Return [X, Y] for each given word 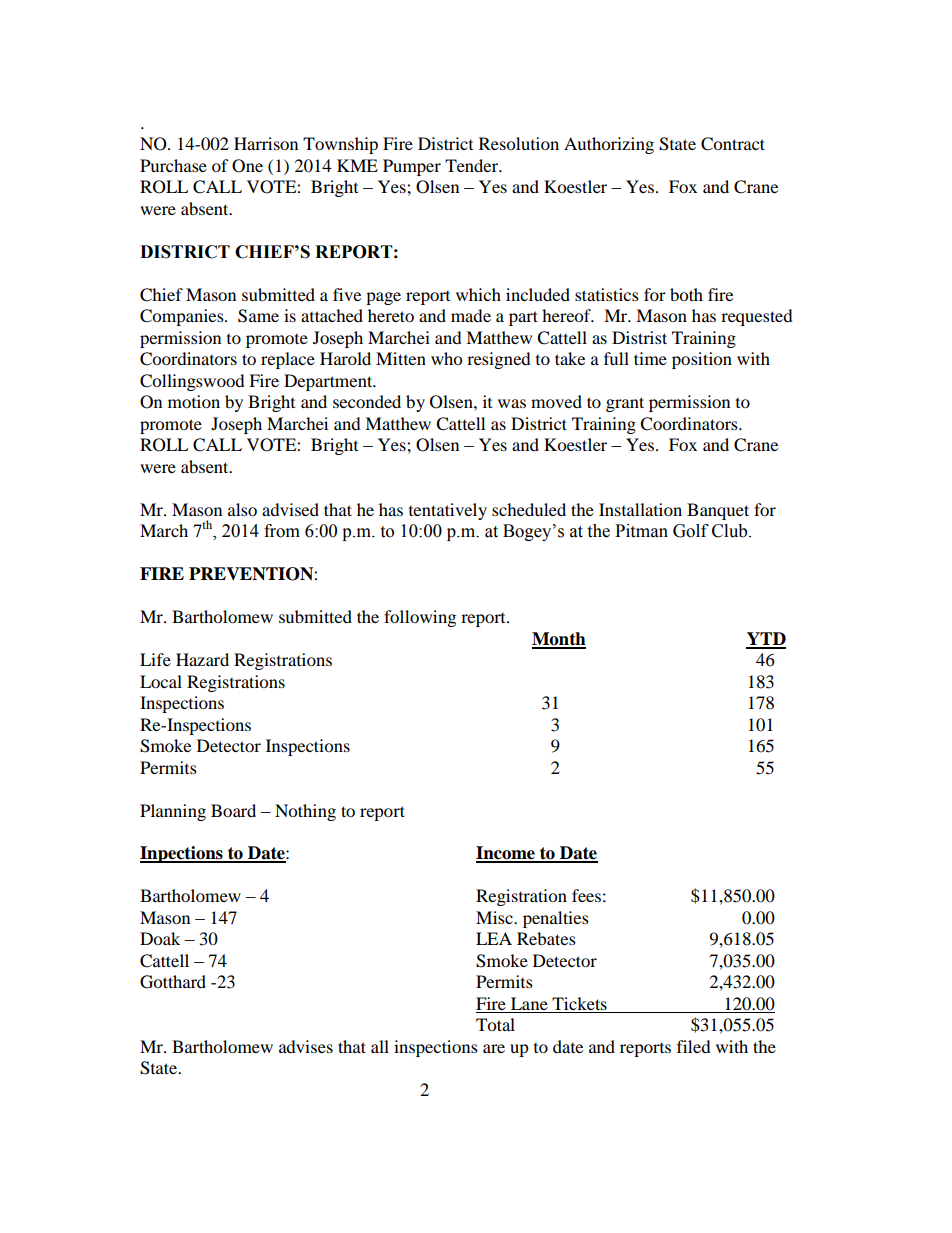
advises [306, 1046]
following [420, 618]
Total [495, 1024]
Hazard [202, 659]
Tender [473, 165]
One [247, 166]
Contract [733, 144]
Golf [691, 531]
